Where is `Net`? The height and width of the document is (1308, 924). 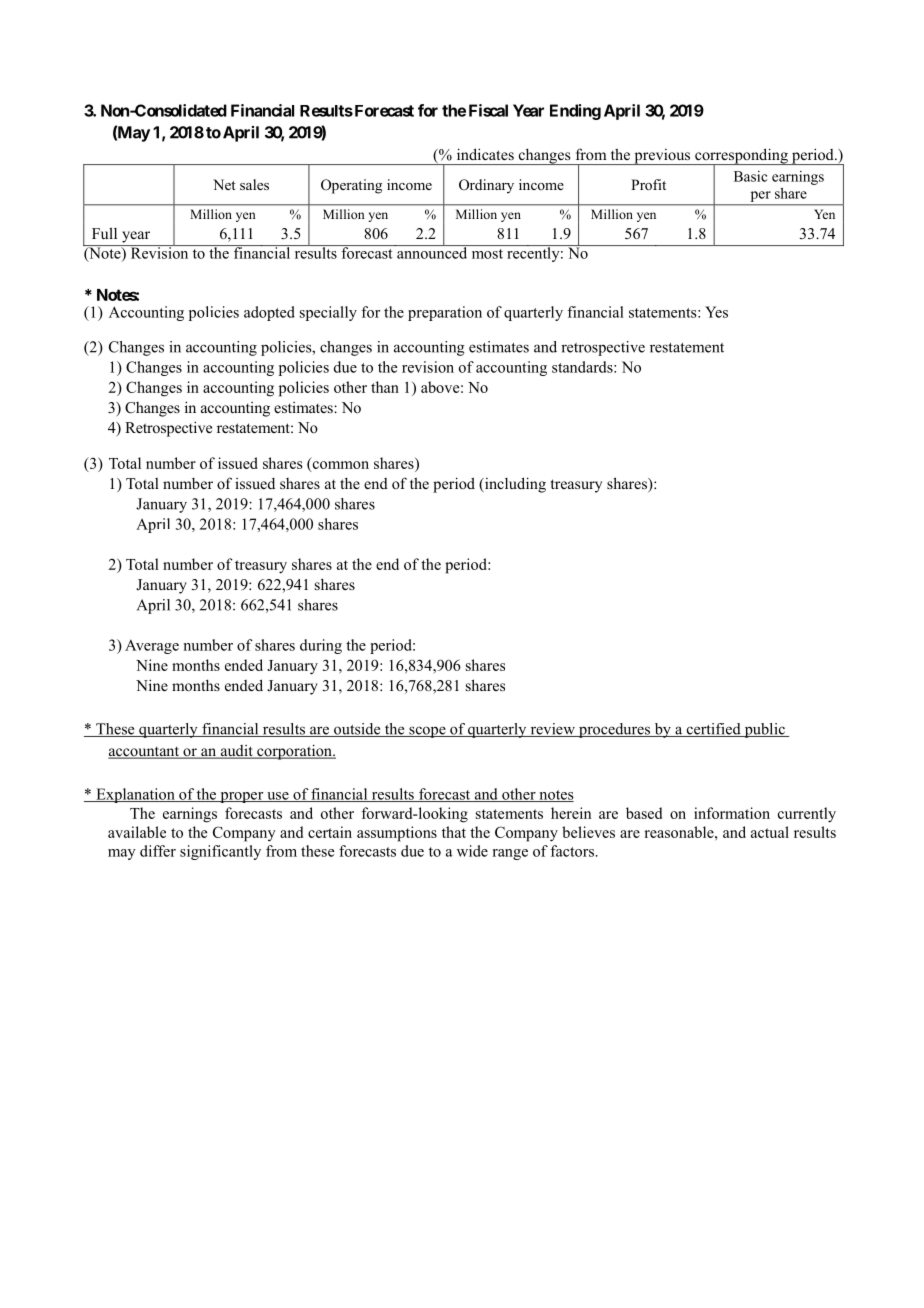
Net is located at coordinates (224, 184).
